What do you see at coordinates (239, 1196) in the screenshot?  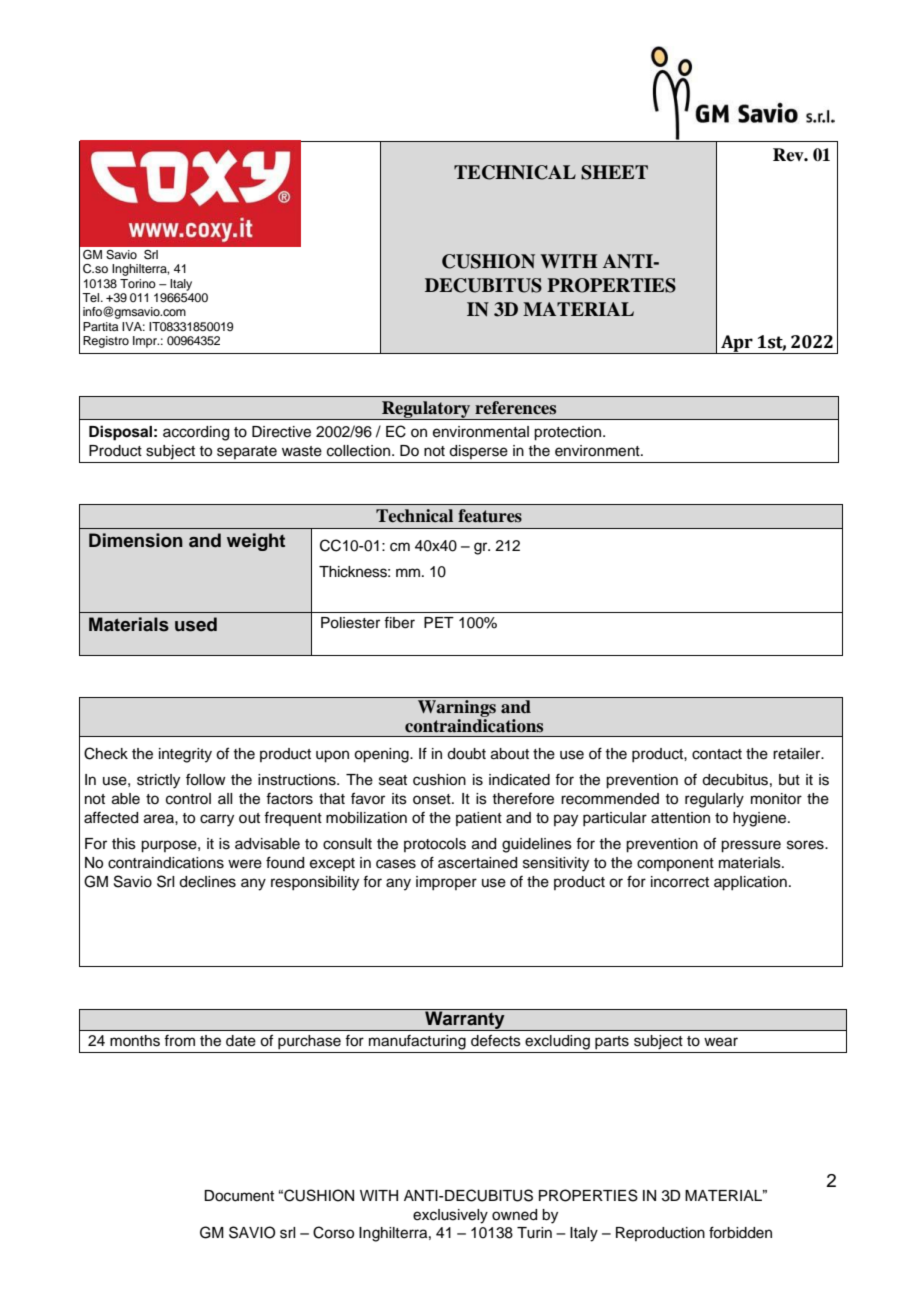 I see `Document` at bounding box center [239, 1196].
